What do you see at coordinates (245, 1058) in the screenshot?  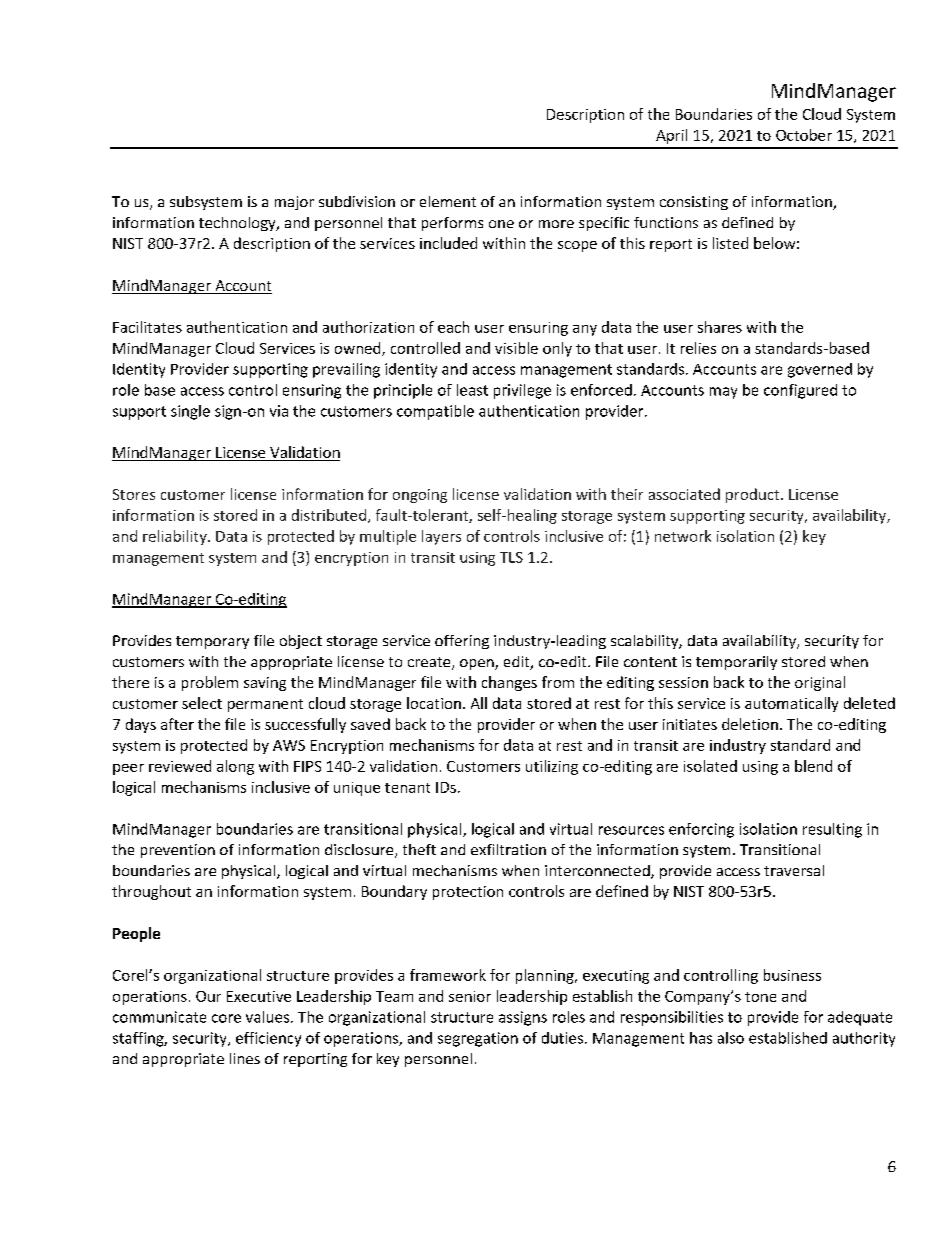 I see `lines` at bounding box center [245, 1058].
